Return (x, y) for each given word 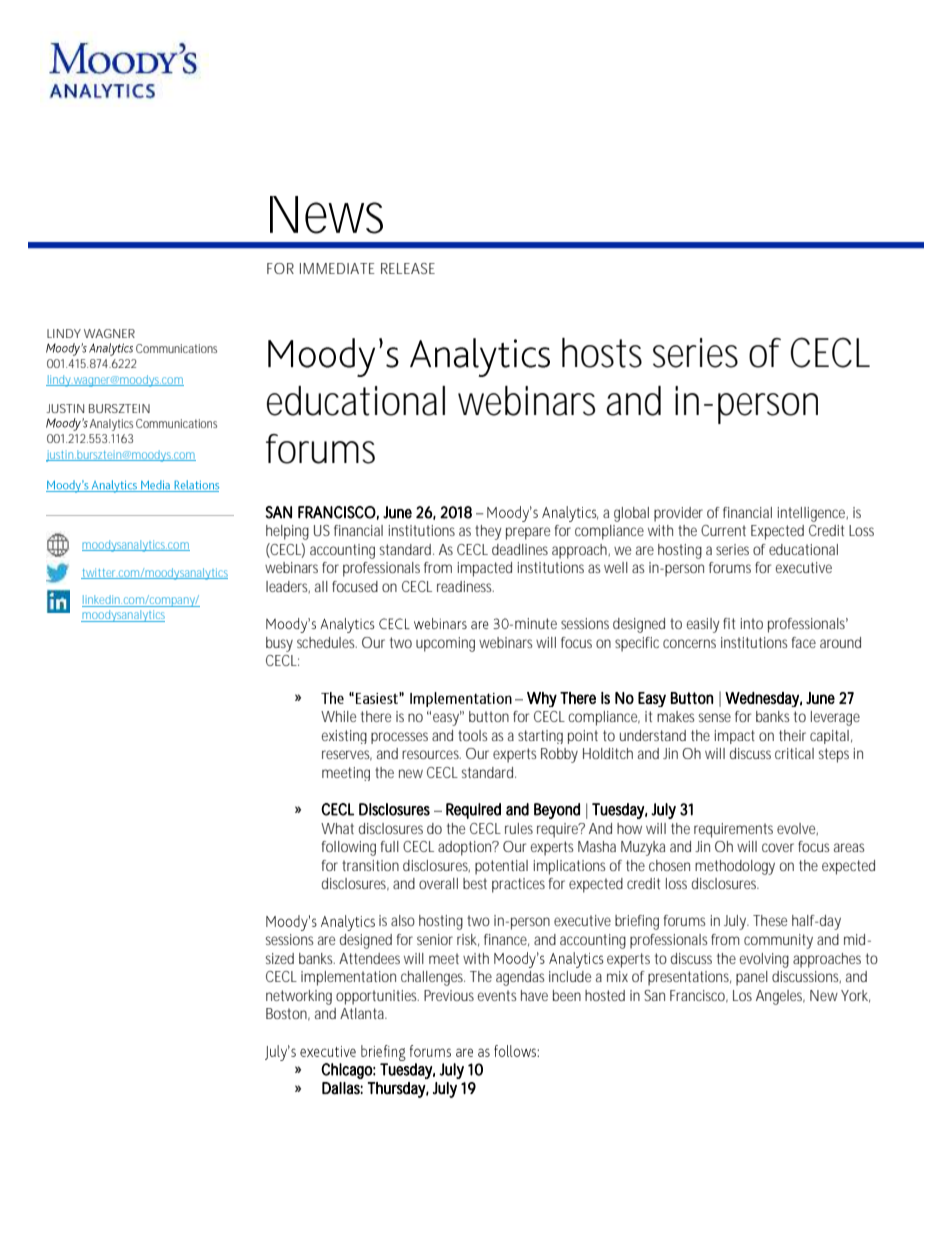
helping (287, 532)
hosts (602, 353)
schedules (327, 642)
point (583, 737)
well (616, 567)
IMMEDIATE (337, 268)
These (770, 920)
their (792, 735)
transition (370, 865)
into (752, 623)
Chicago (347, 1071)
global (631, 514)
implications (570, 867)
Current (723, 530)
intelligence (812, 514)
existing (344, 737)
